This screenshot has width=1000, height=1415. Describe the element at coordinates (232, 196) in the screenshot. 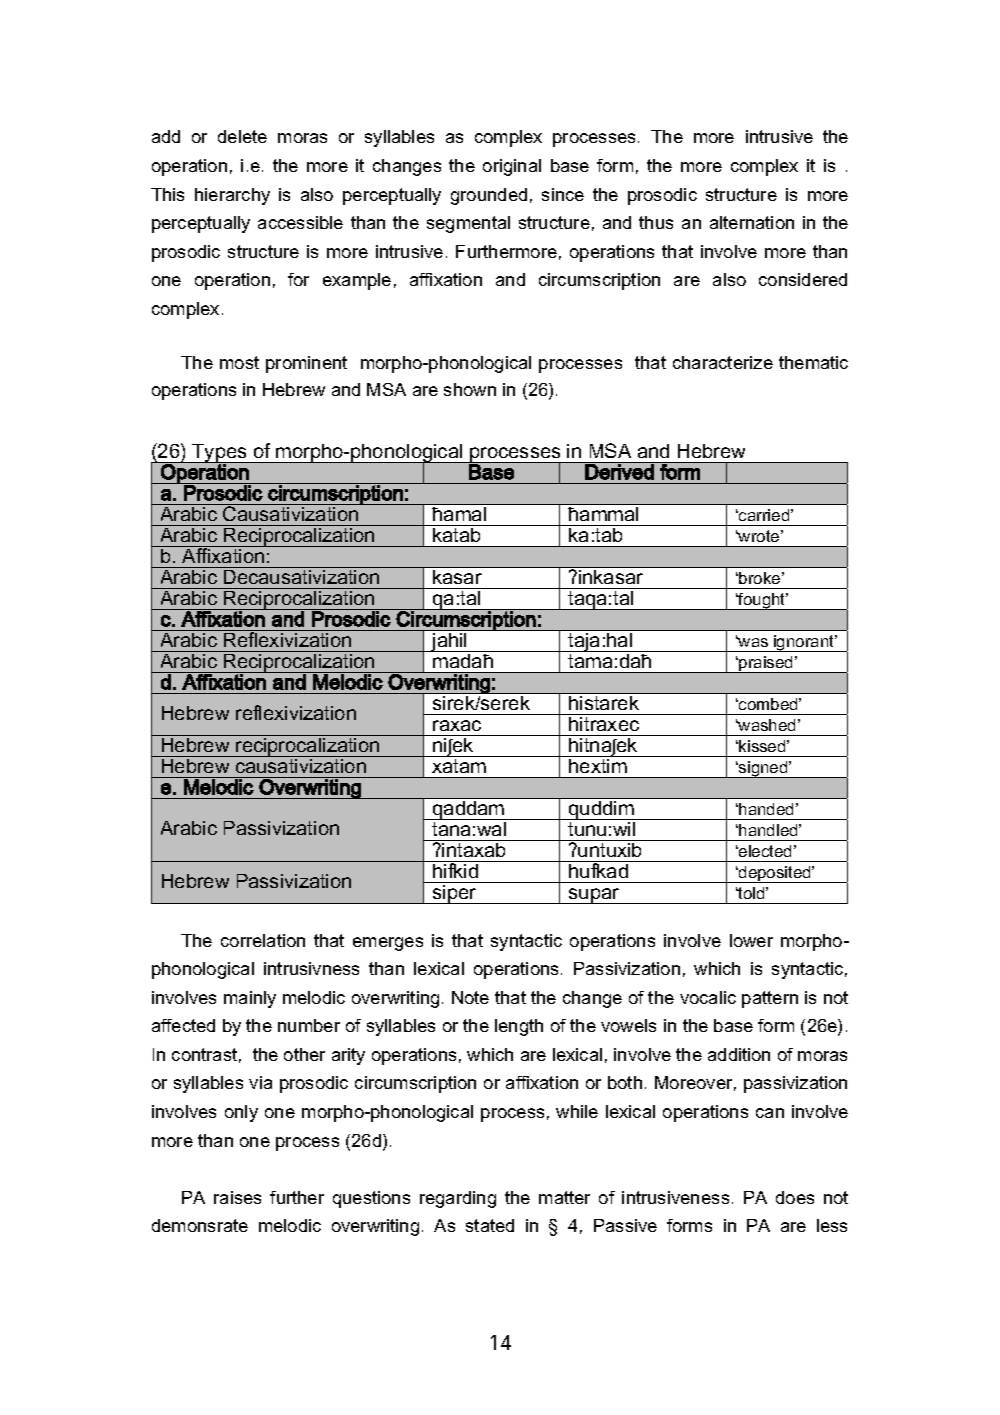

I see `hierarchy` at that location.
